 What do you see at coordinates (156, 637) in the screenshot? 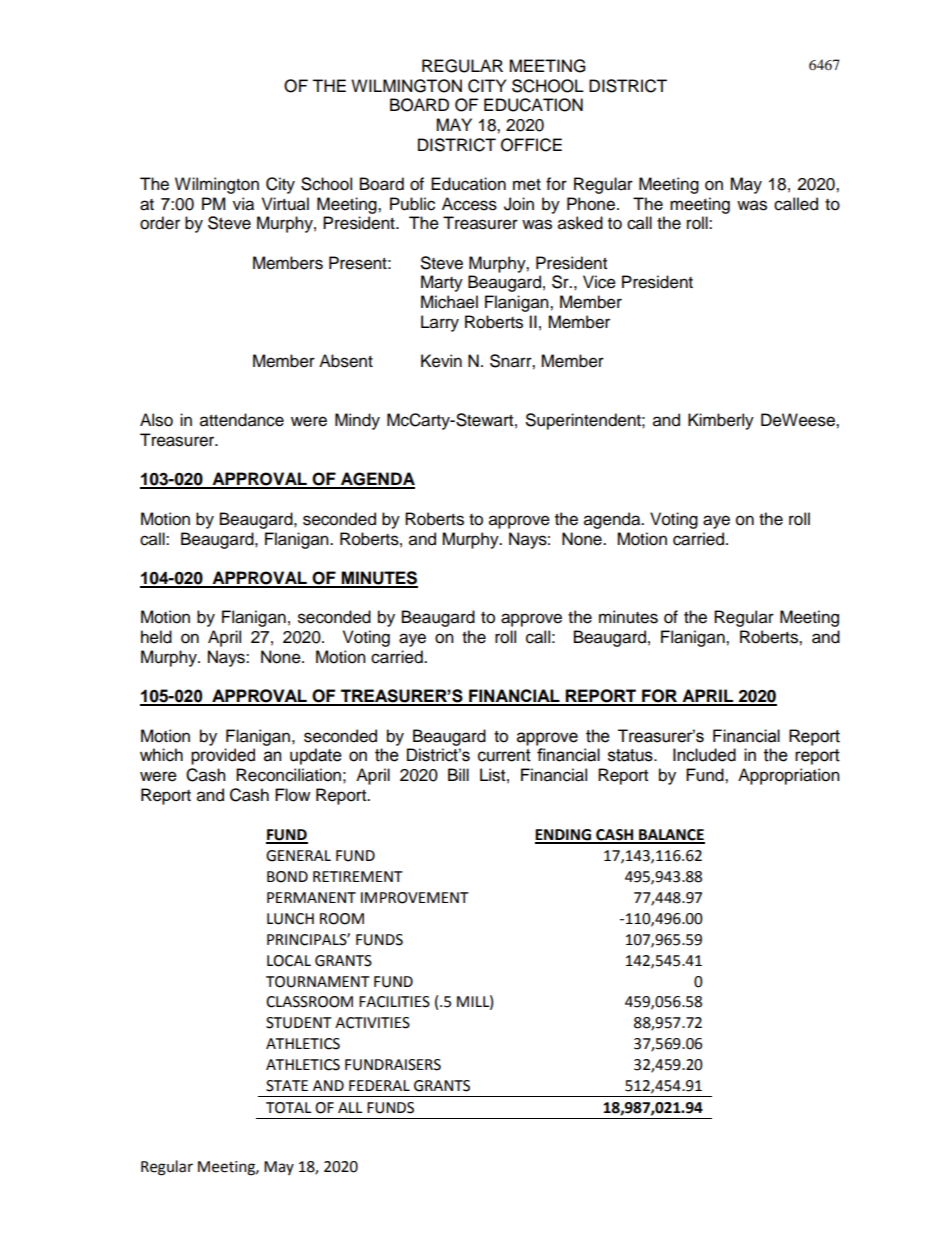
I see `held` at bounding box center [156, 637].
